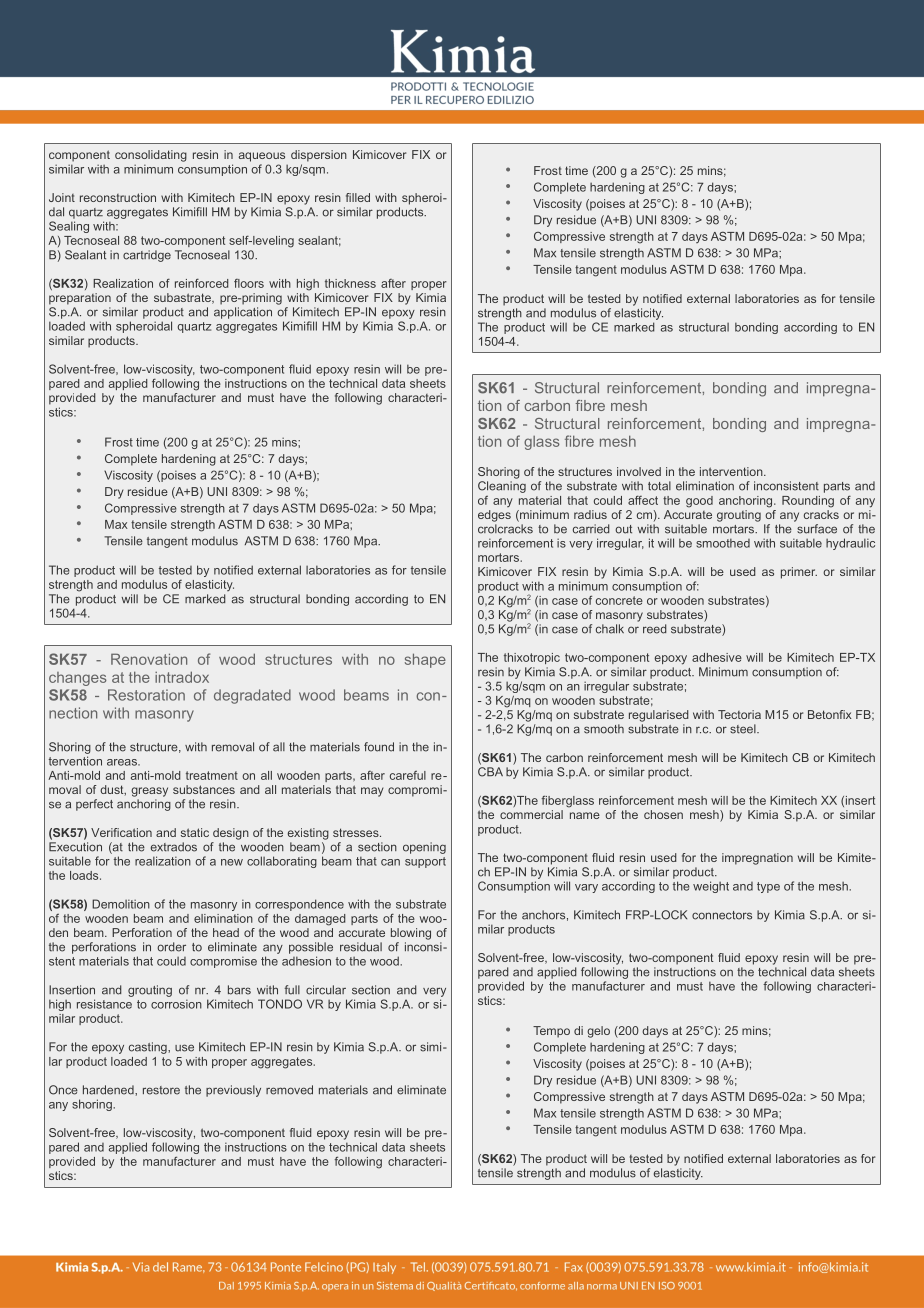 The width and height of the screenshot is (924, 1308). I want to click on reinforced, so click(202, 283).
